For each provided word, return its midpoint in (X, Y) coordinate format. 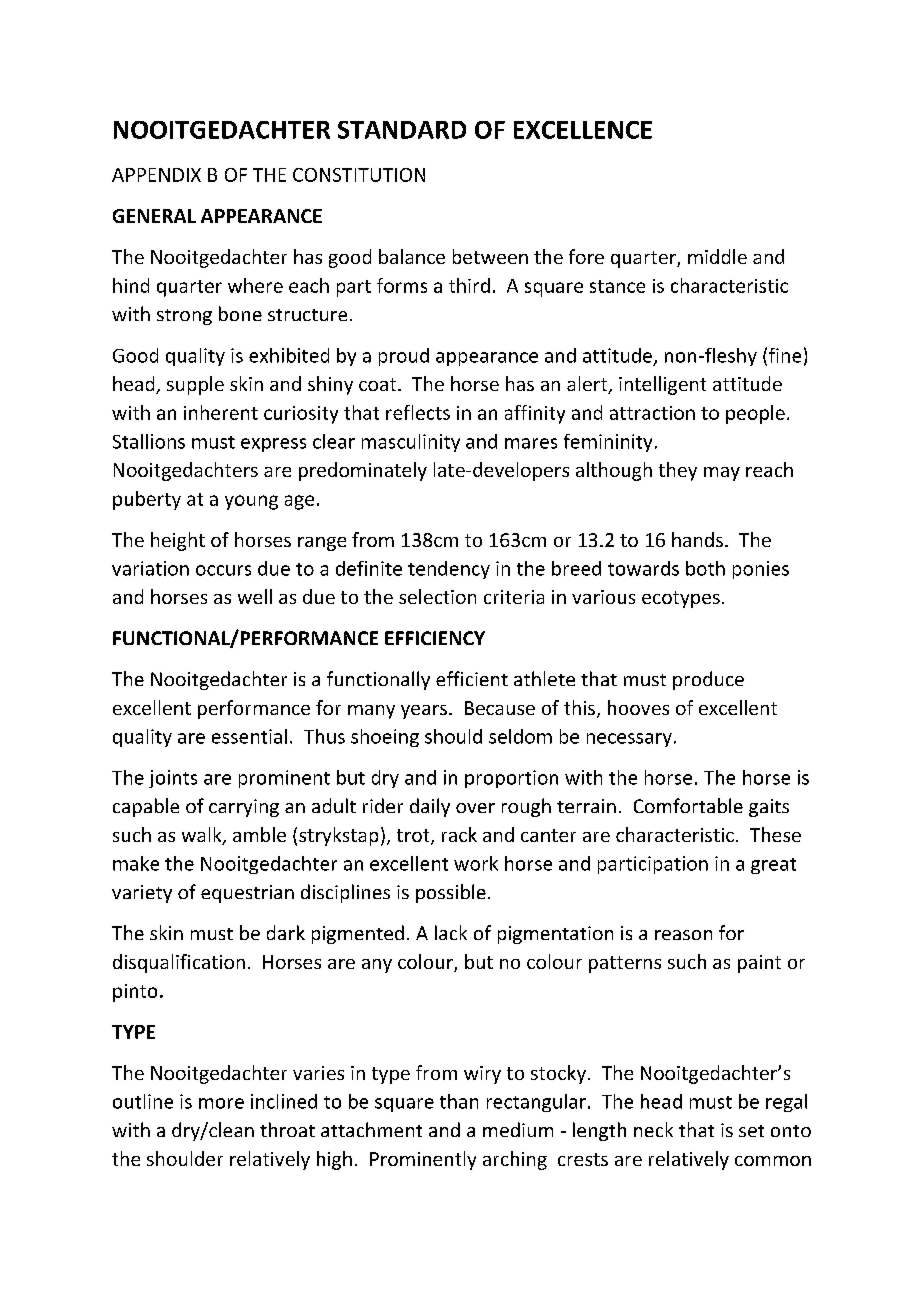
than (459, 1101)
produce (708, 680)
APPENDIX (156, 175)
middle (717, 256)
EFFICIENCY (435, 638)
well (255, 596)
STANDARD (402, 130)
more (221, 1103)
